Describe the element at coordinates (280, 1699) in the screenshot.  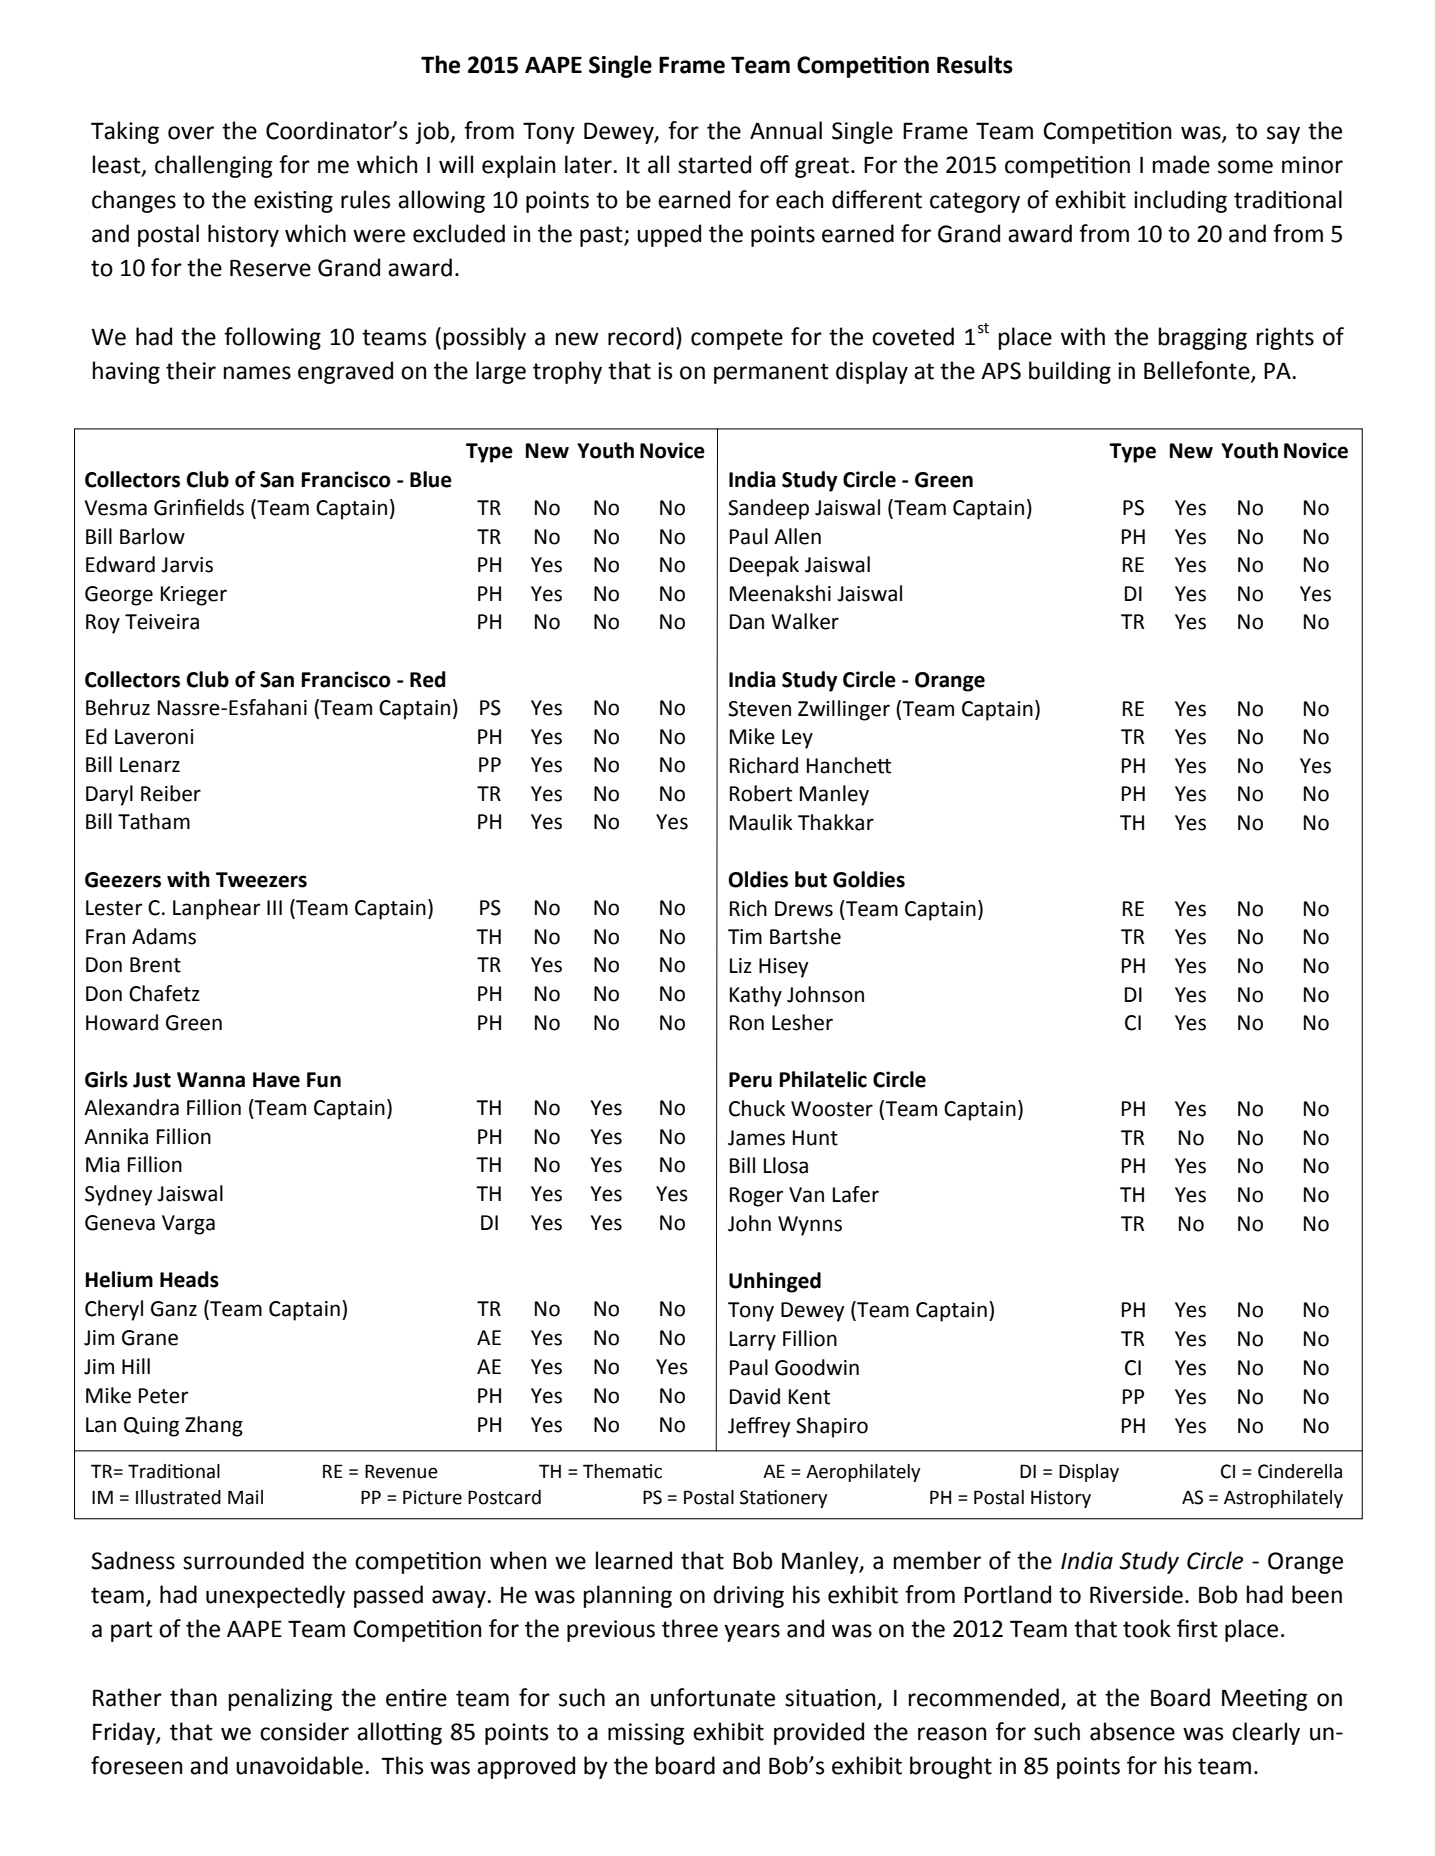
I see `penalizing` at that location.
